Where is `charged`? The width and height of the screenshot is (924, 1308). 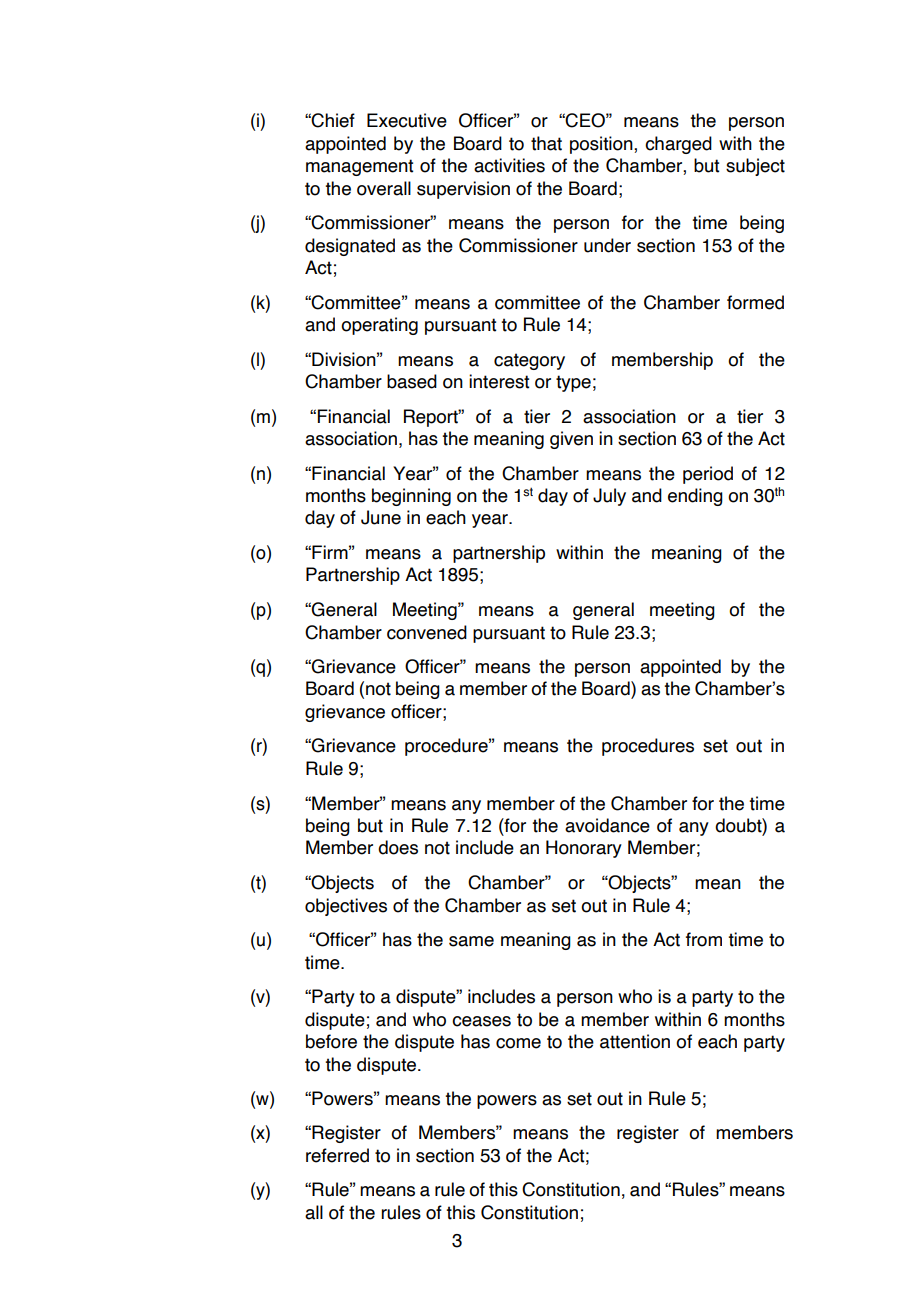 charged is located at coordinates (678, 145).
